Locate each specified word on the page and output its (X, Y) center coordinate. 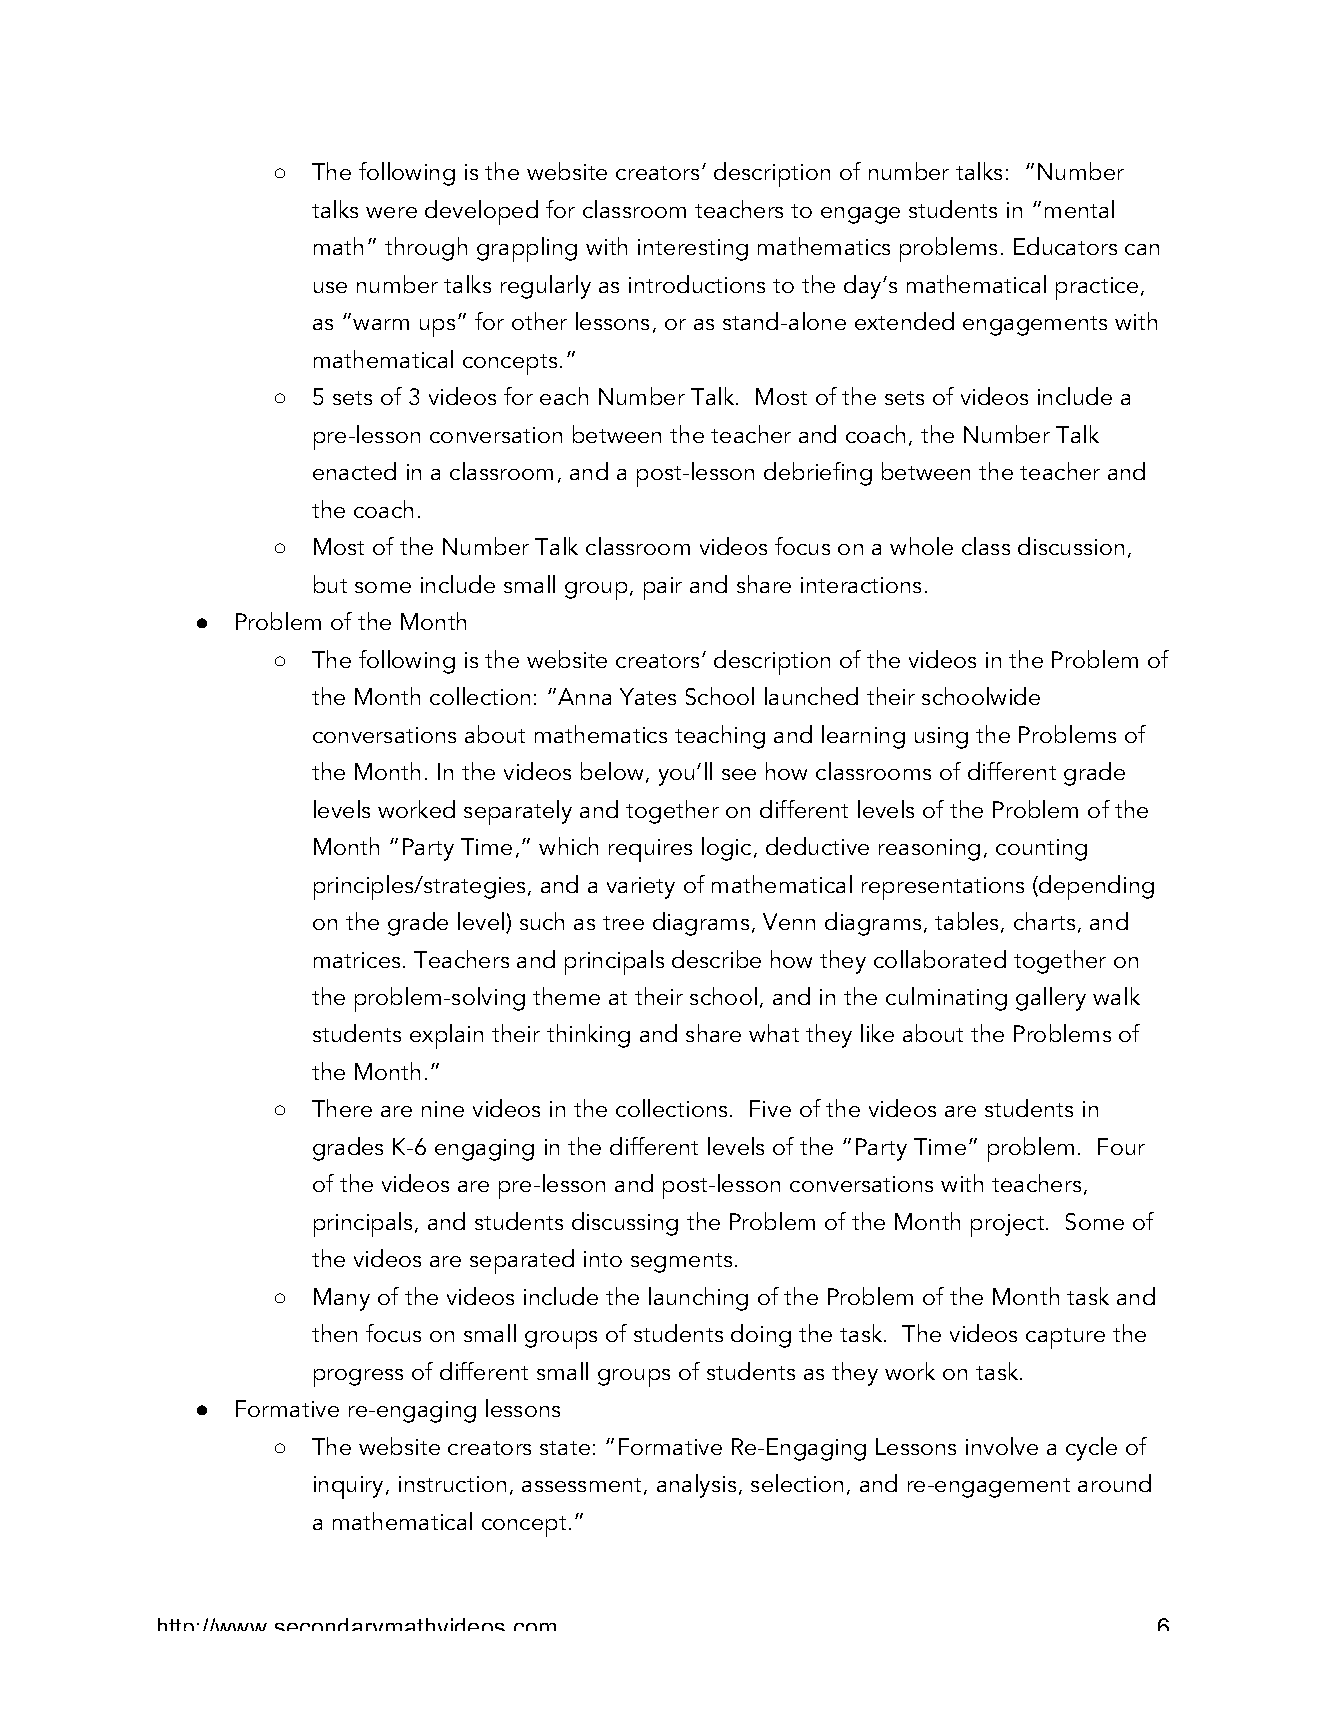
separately (518, 812)
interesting (693, 250)
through (426, 249)
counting (1041, 850)
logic (726, 849)
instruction (452, 1484)
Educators (1065, 246)
